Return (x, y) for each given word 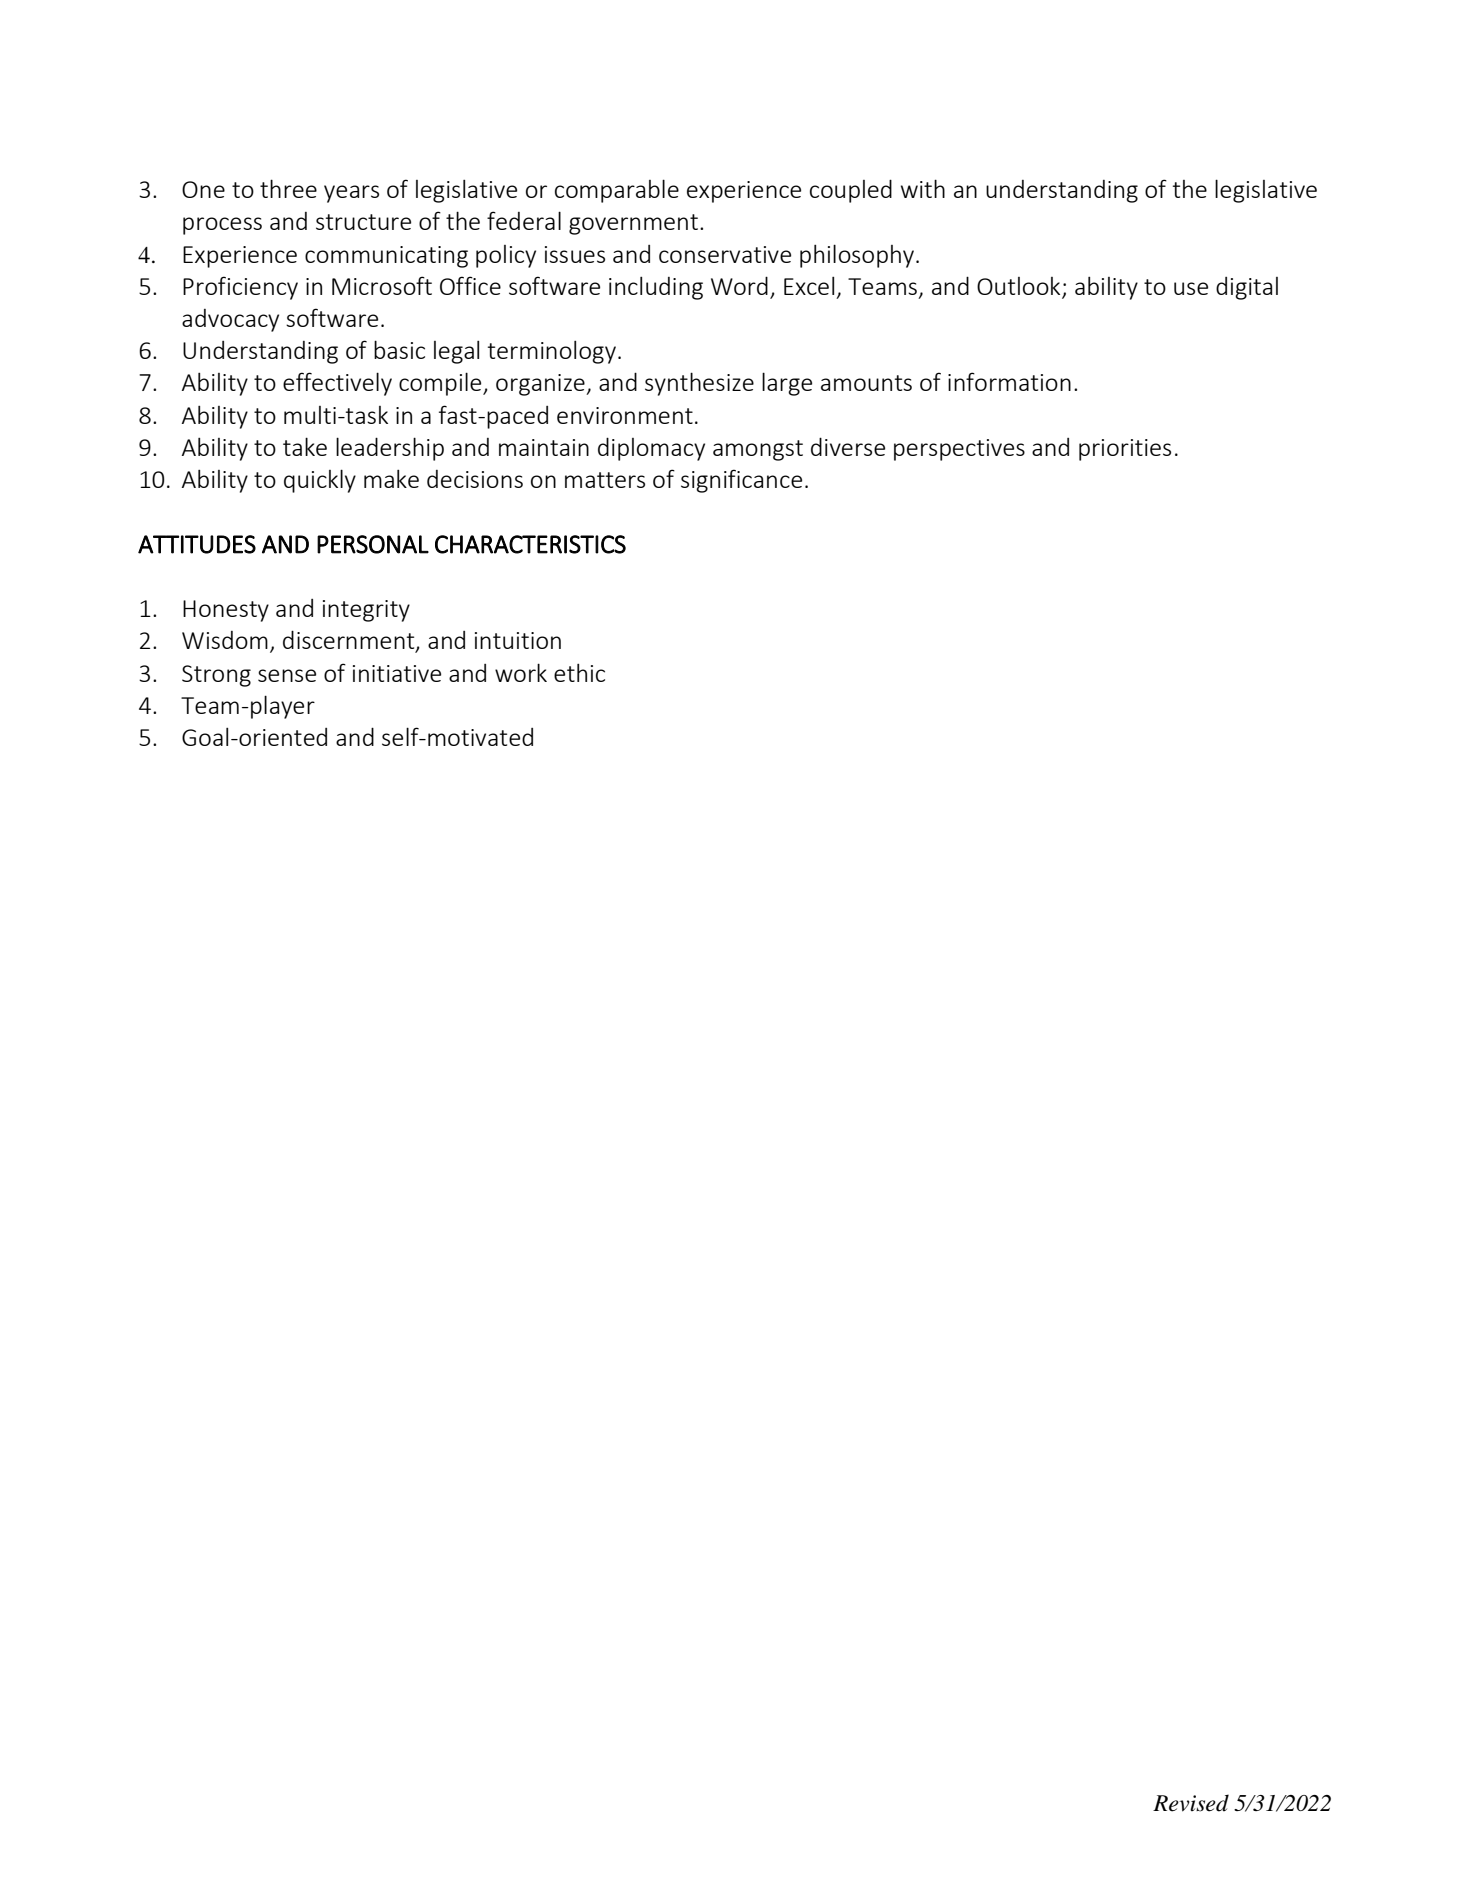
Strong (216, 676)
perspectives (959, 450)
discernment (350, 641)
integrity (366, 611)
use (1191, 288)
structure (363, 222)
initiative (397, 673)
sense (287, 675)
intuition (518, 640)
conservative (725, 254)
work (521, 672)
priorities (1125, 450)
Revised (1191, 1803)
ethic (579, 672)
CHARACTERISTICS (530, 544)
